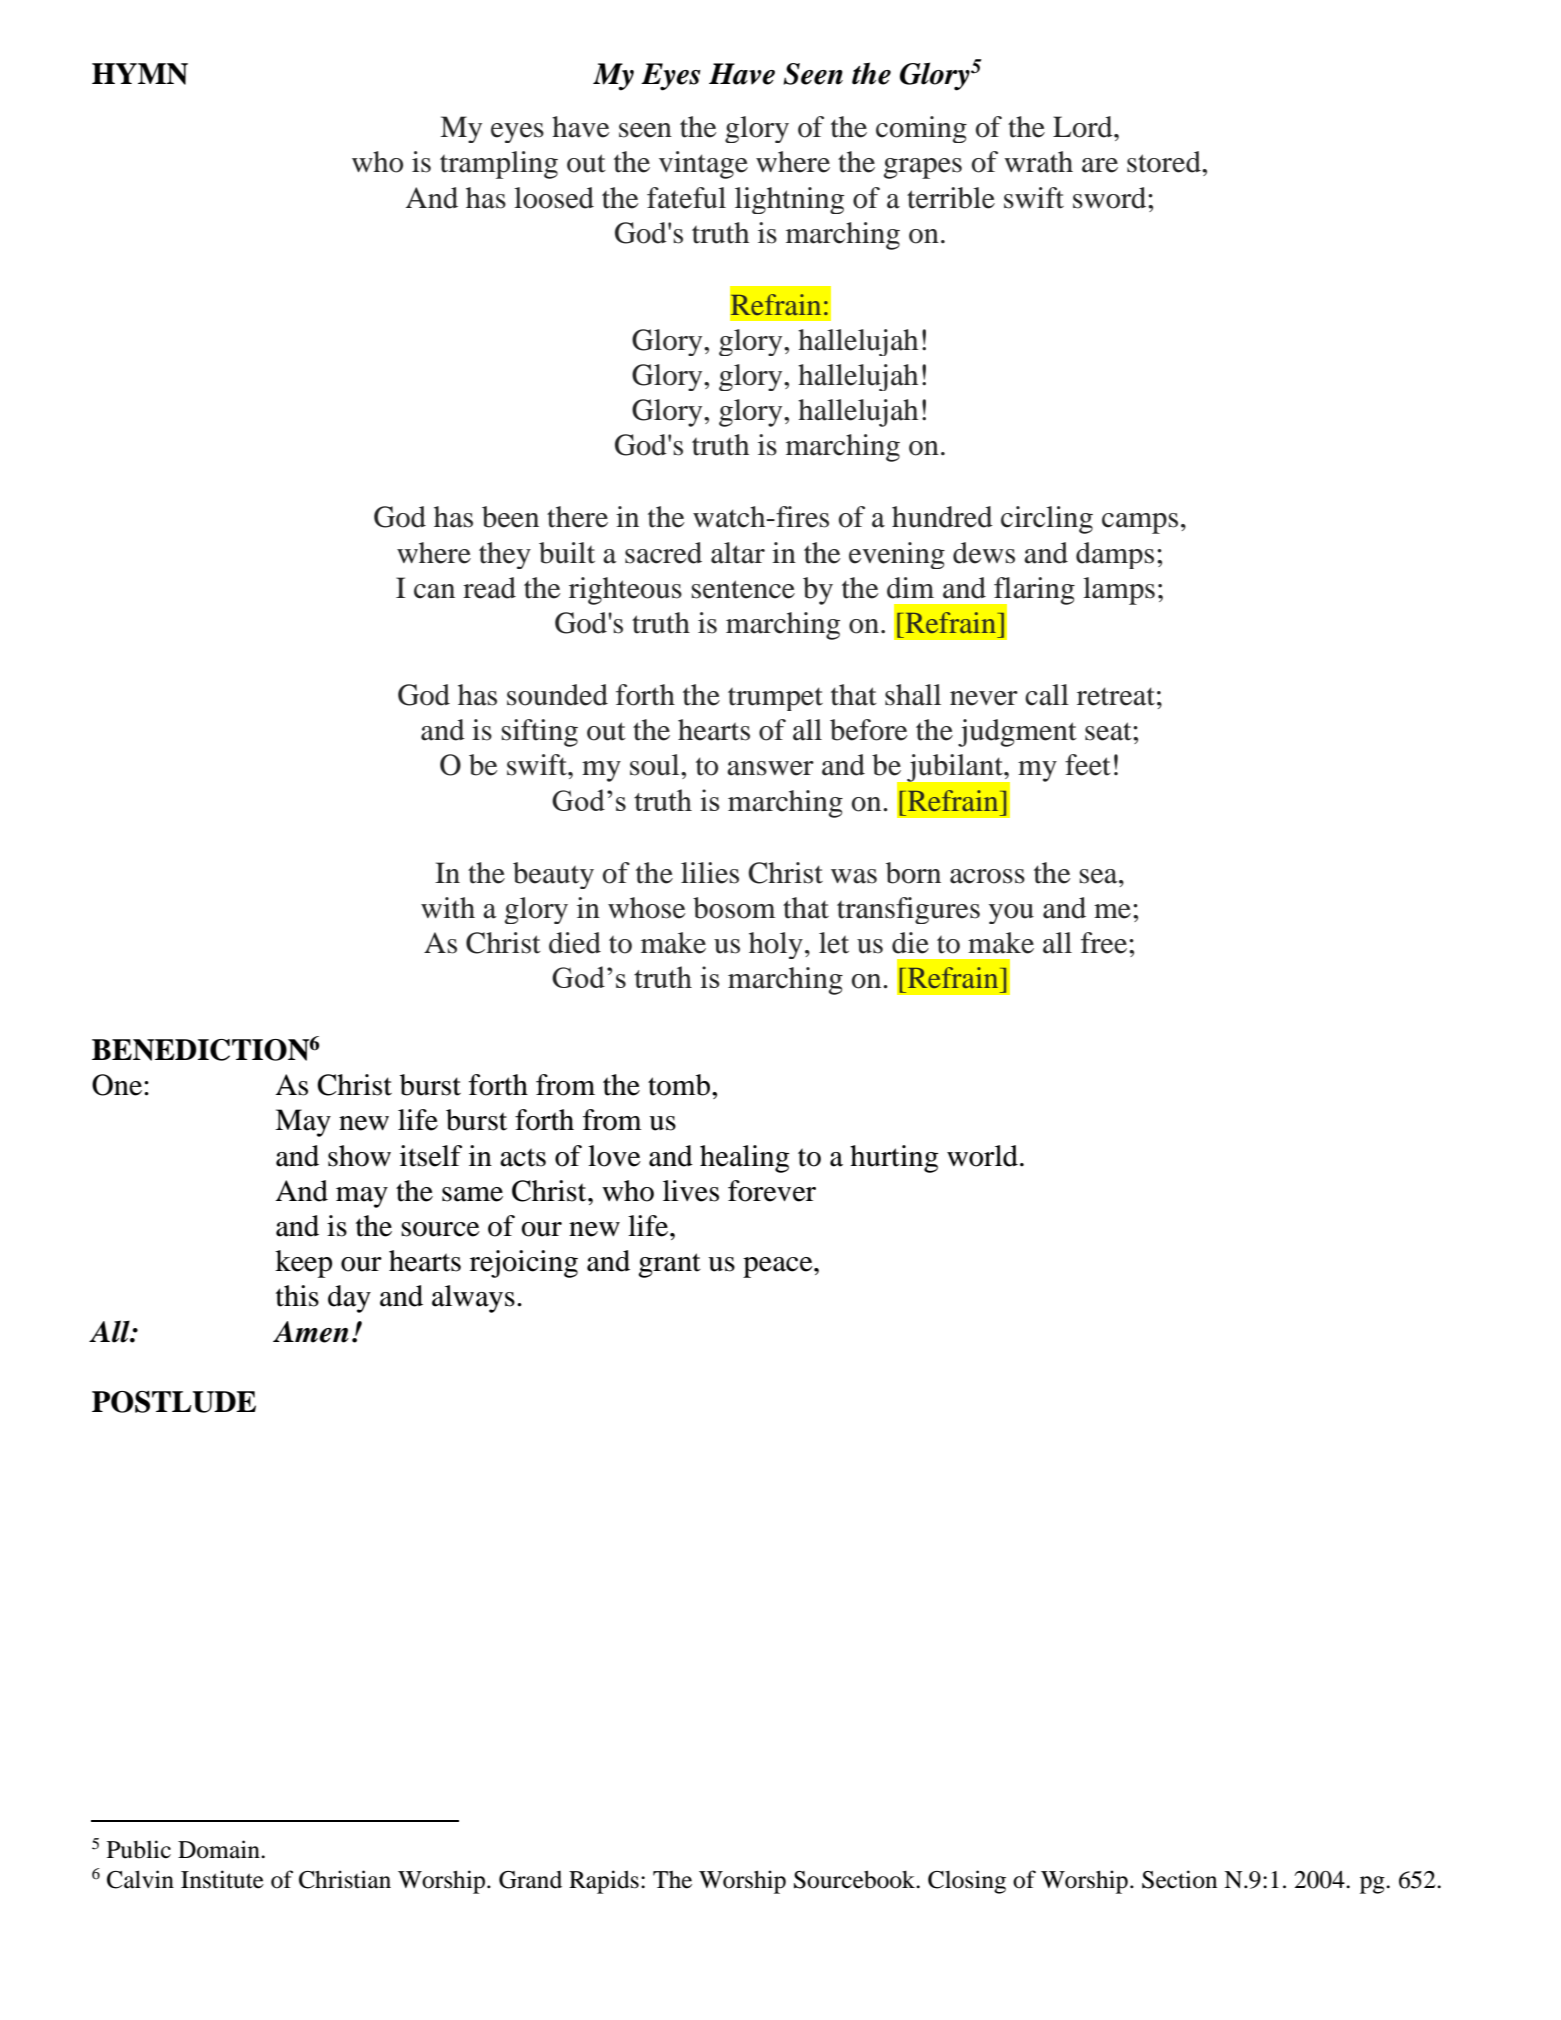 Image resolution: width=1561 pixels, height=2020 pixels. I want to click on whose, so click(647, 908).
